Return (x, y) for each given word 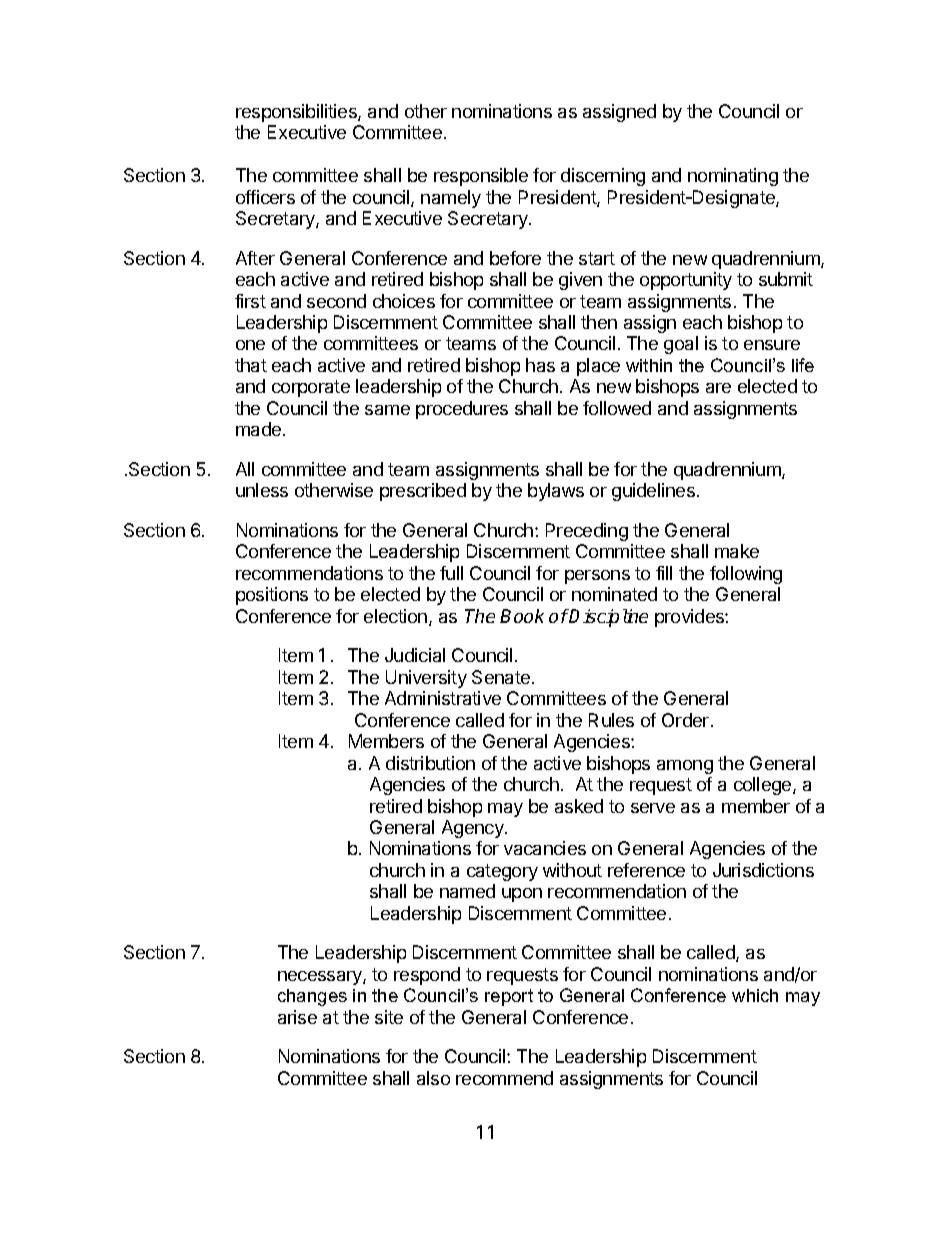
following (746, 575)
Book (522, 616)
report (509, 997)
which (755, 995)
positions (272, 596)
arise (297, 1017)
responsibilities (297, 113)
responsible (481, 177)
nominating (733, 177)
